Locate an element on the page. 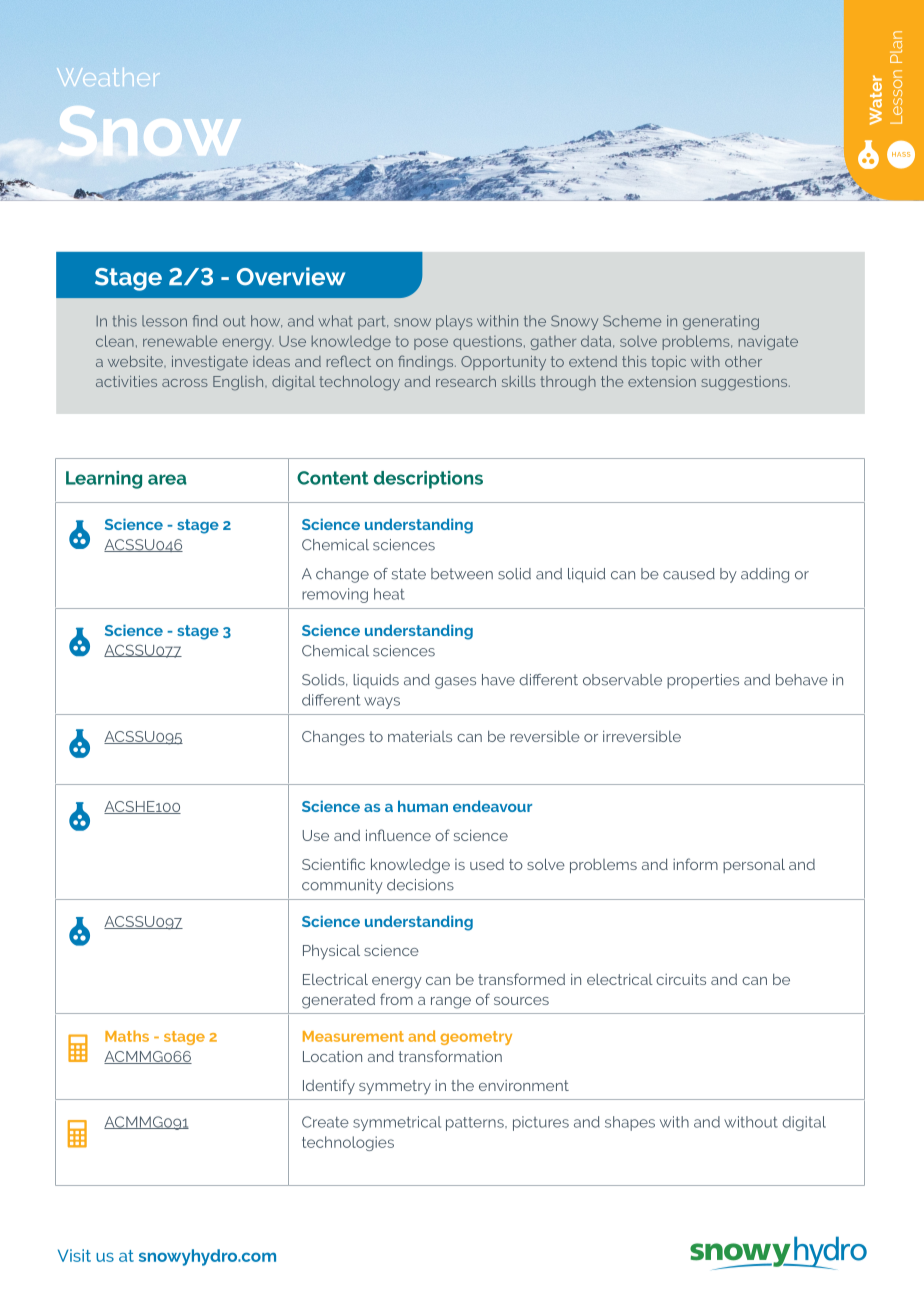  Scientific is located at coordinates (333, 864).
